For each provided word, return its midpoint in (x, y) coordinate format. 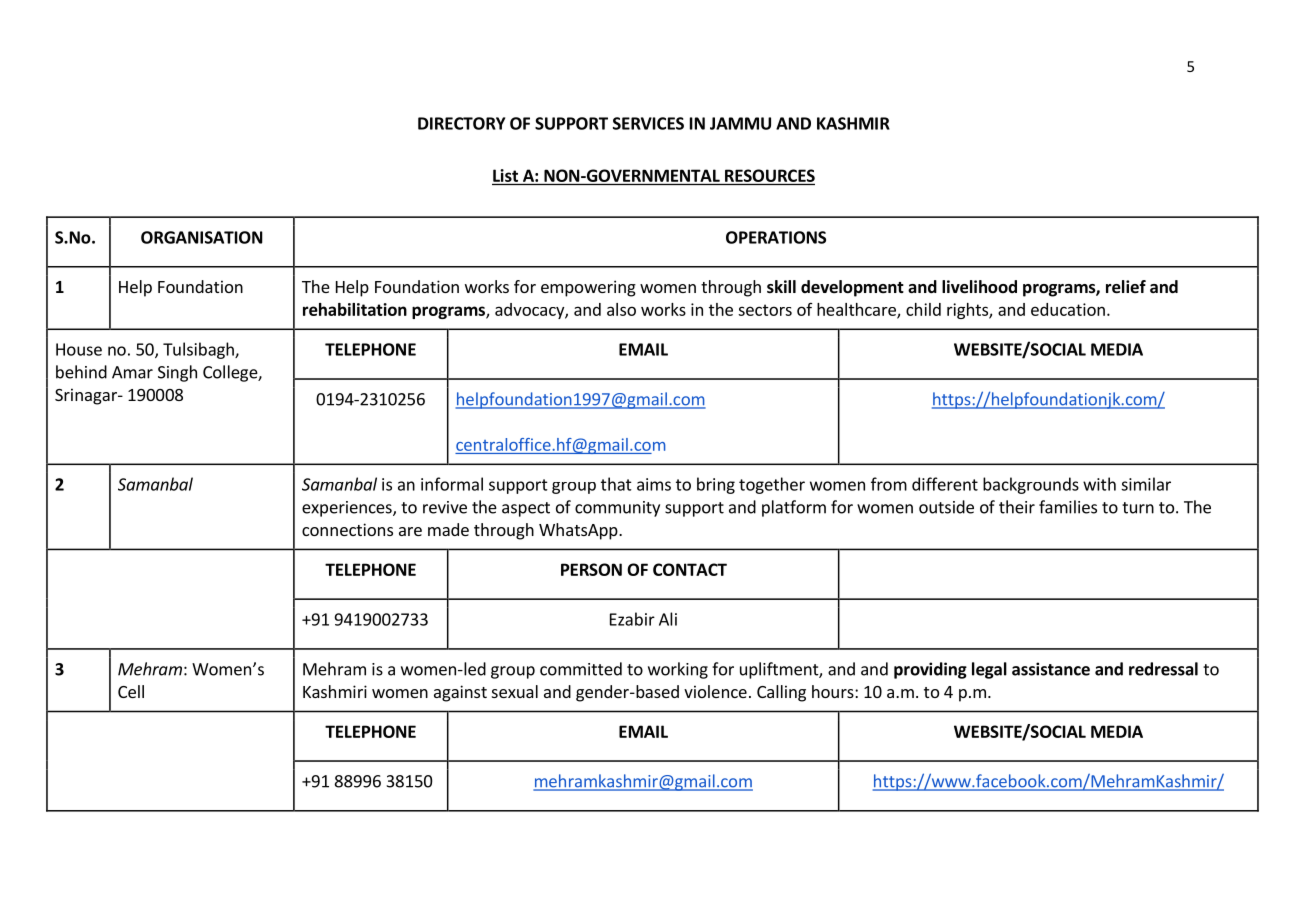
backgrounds (1031, 485)
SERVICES (648, 123)
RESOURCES (770, 175)
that (616, 484)
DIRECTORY (461, 123)
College (231, 373)
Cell (131, 691)
